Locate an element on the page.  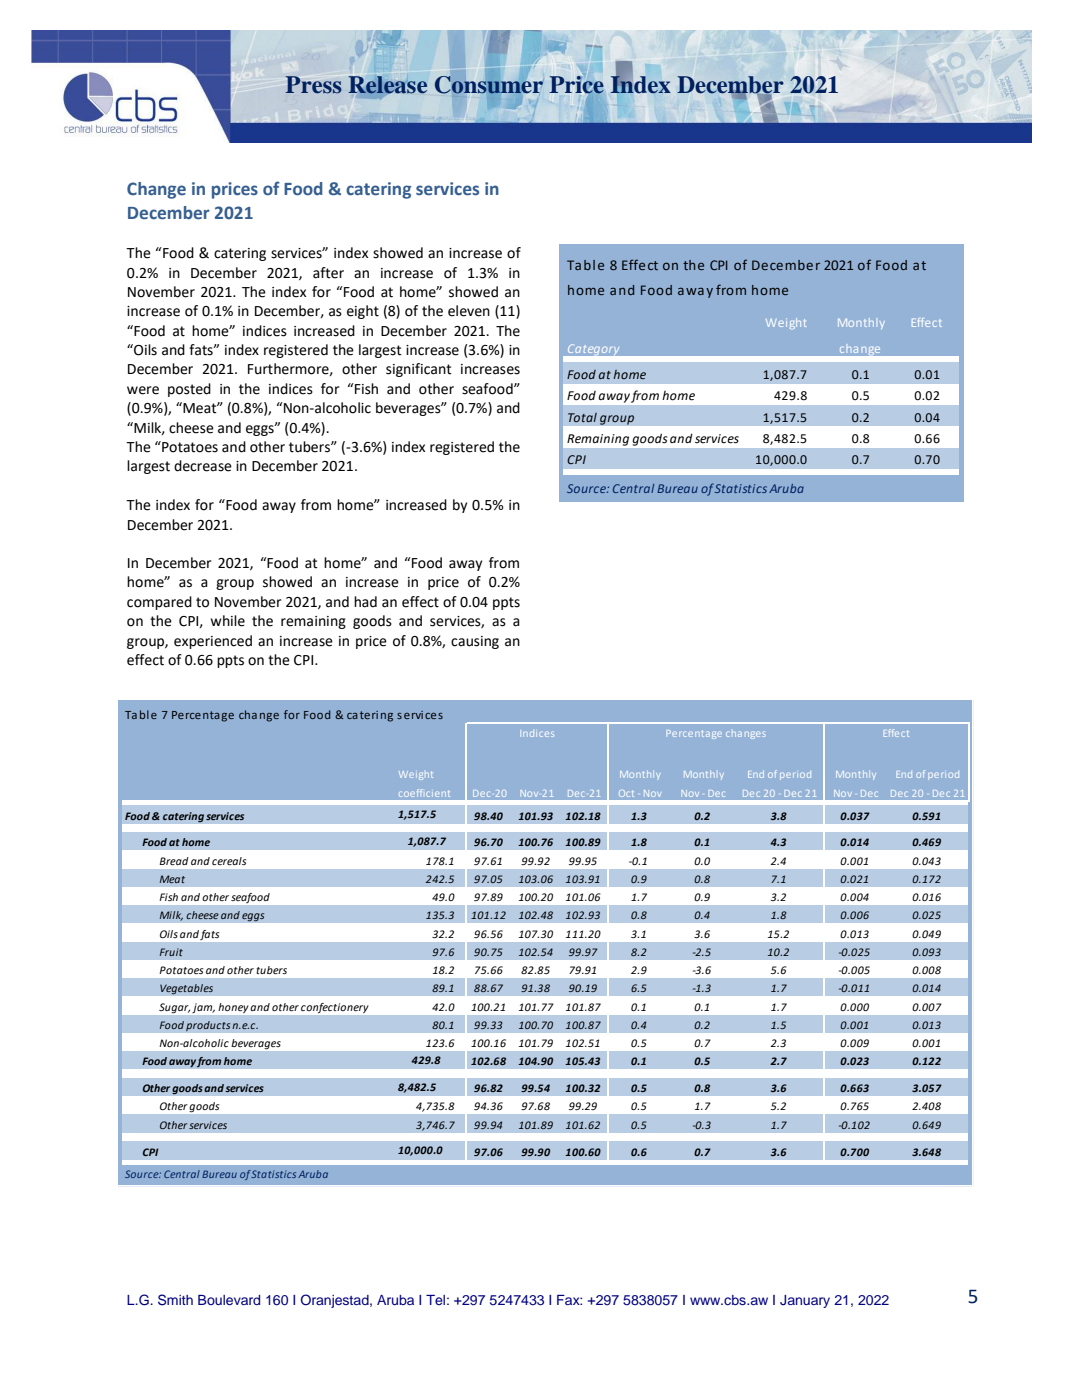
Press is located at coordinates (314, 85).
